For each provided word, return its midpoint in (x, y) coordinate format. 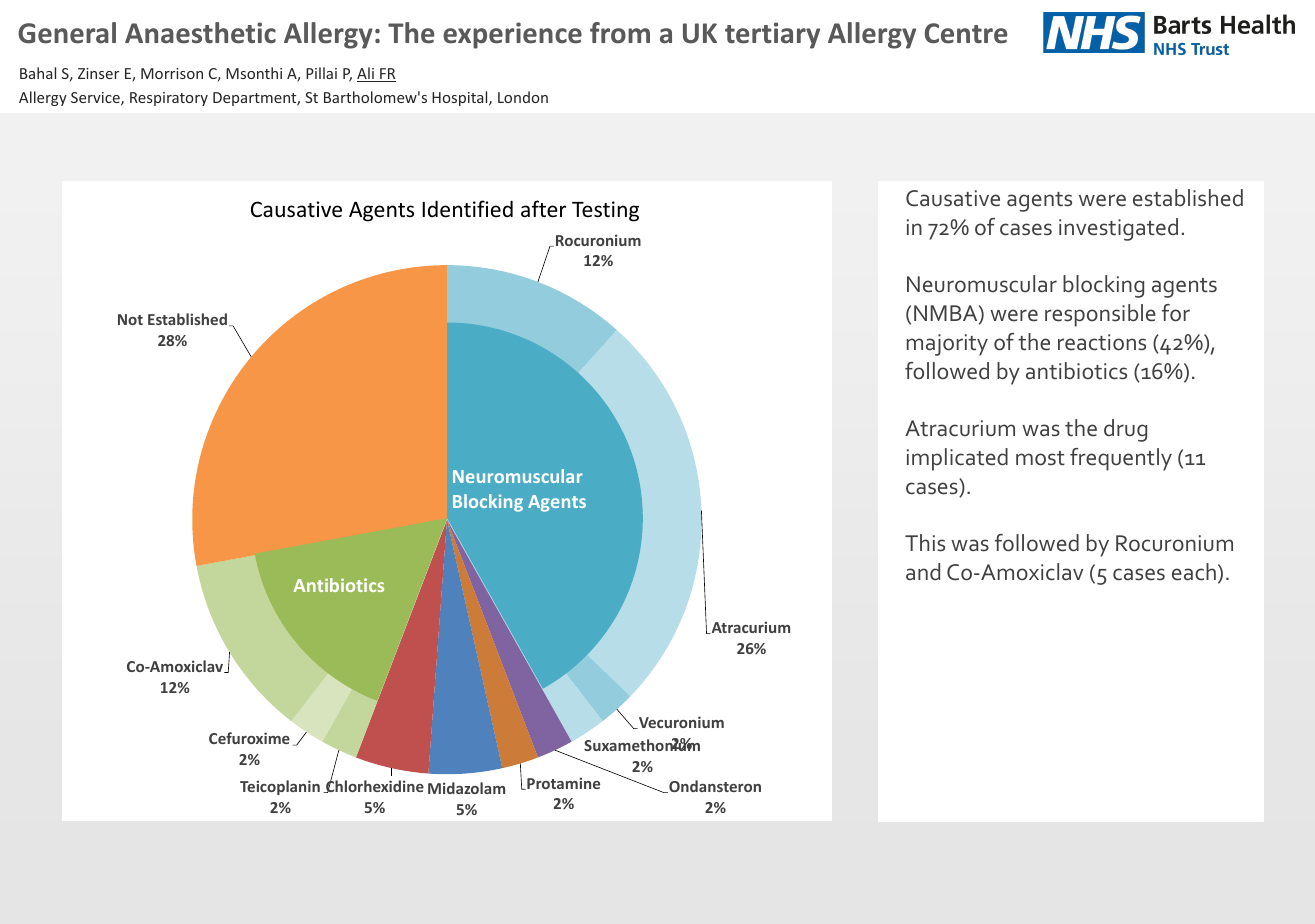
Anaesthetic (200, 33)
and (923, 572)
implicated (957, 459)
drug (1125, 430)
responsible (1100, 315)
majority (947, 345)
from (620, 33)
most (1040, 458)
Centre (966, 33)
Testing (605, 211)
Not (130, 319)
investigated (1118, 229)
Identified (467, 209)
